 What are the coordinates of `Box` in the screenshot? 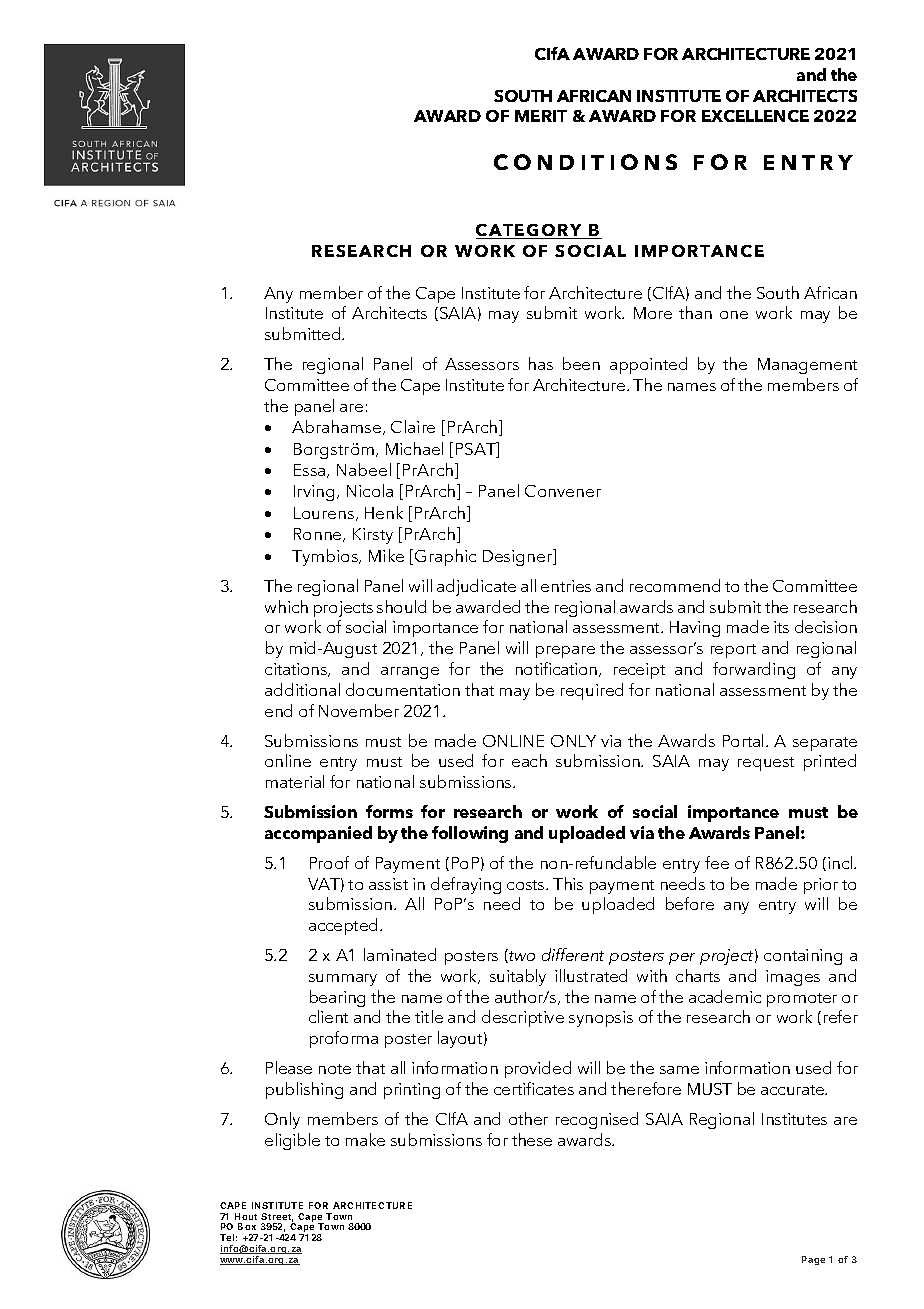 It's located at (247, 1226).
